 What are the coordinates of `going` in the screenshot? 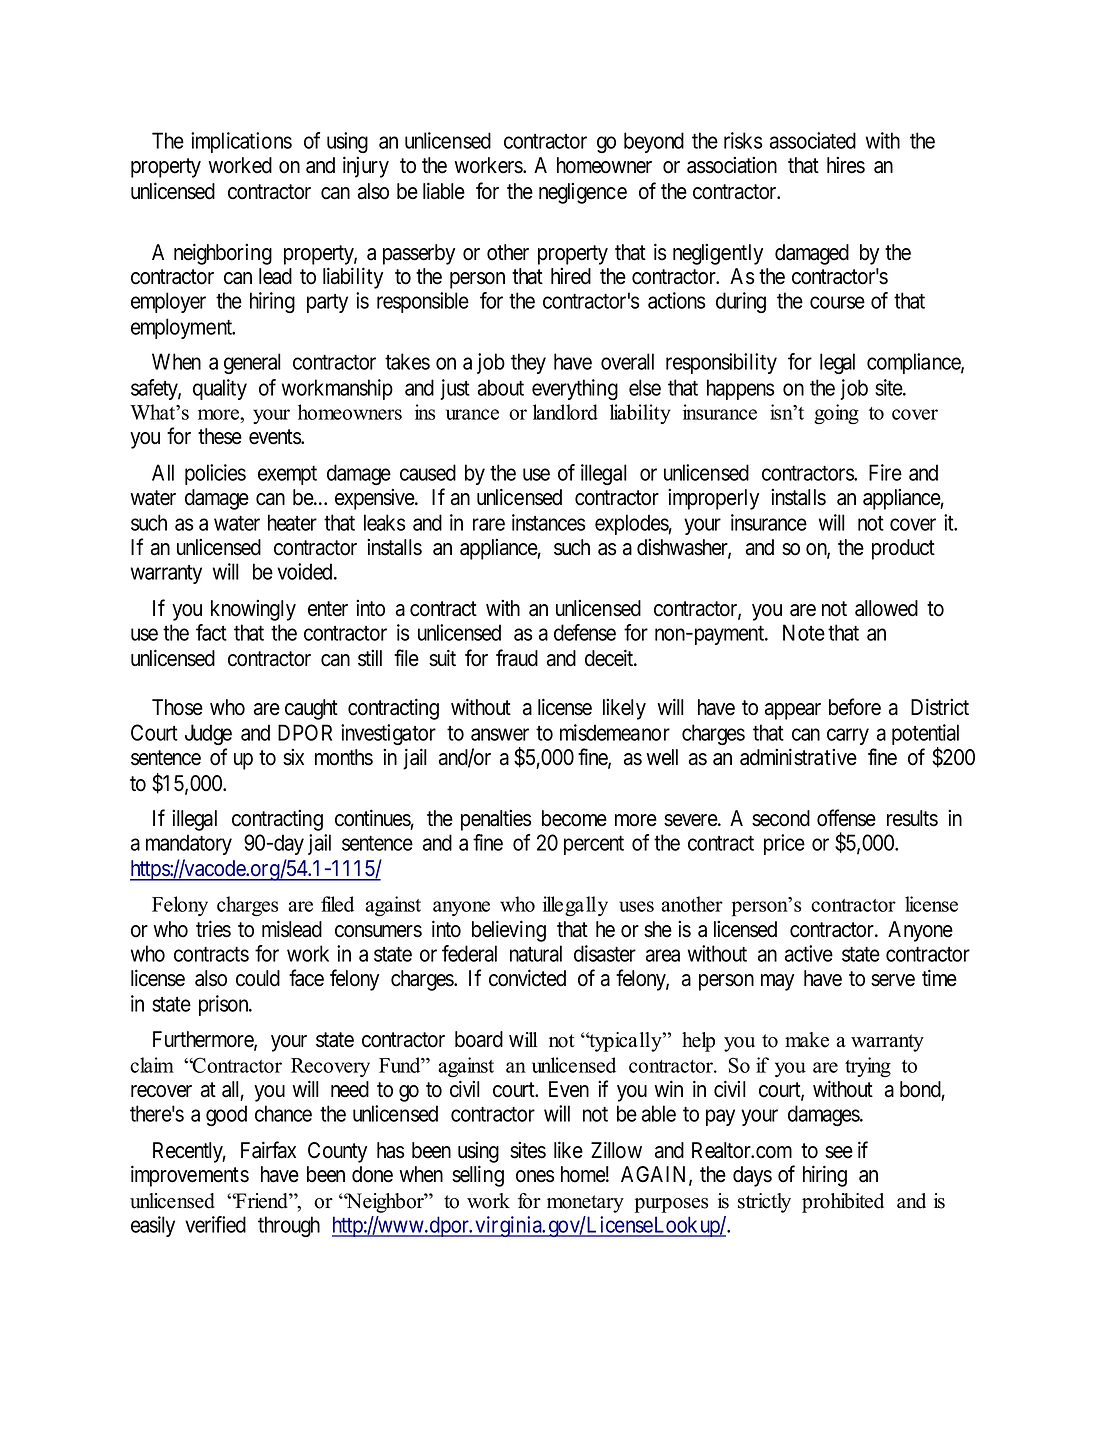 It's located at (836, 414).
